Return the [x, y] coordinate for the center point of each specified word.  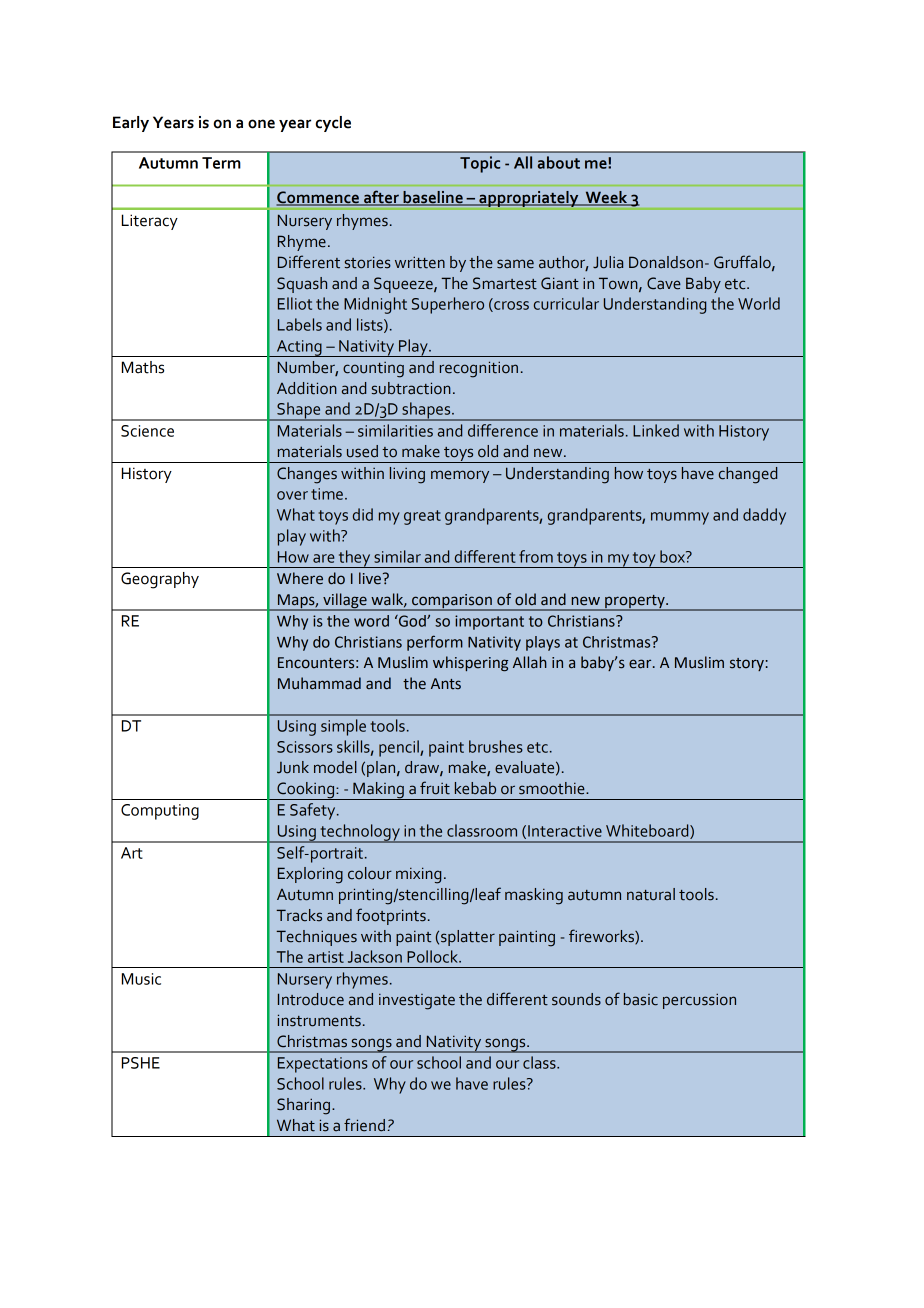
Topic [480, 164]
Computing [160, 812]
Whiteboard [648, 831]
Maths [143, 367]
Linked [656, 430]
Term [221, 163]
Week [606, 198]
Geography [160, 580]
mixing [418, 875]
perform [435, 643]
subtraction [411, 388]
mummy [680, 518]
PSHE [141, 1063]
